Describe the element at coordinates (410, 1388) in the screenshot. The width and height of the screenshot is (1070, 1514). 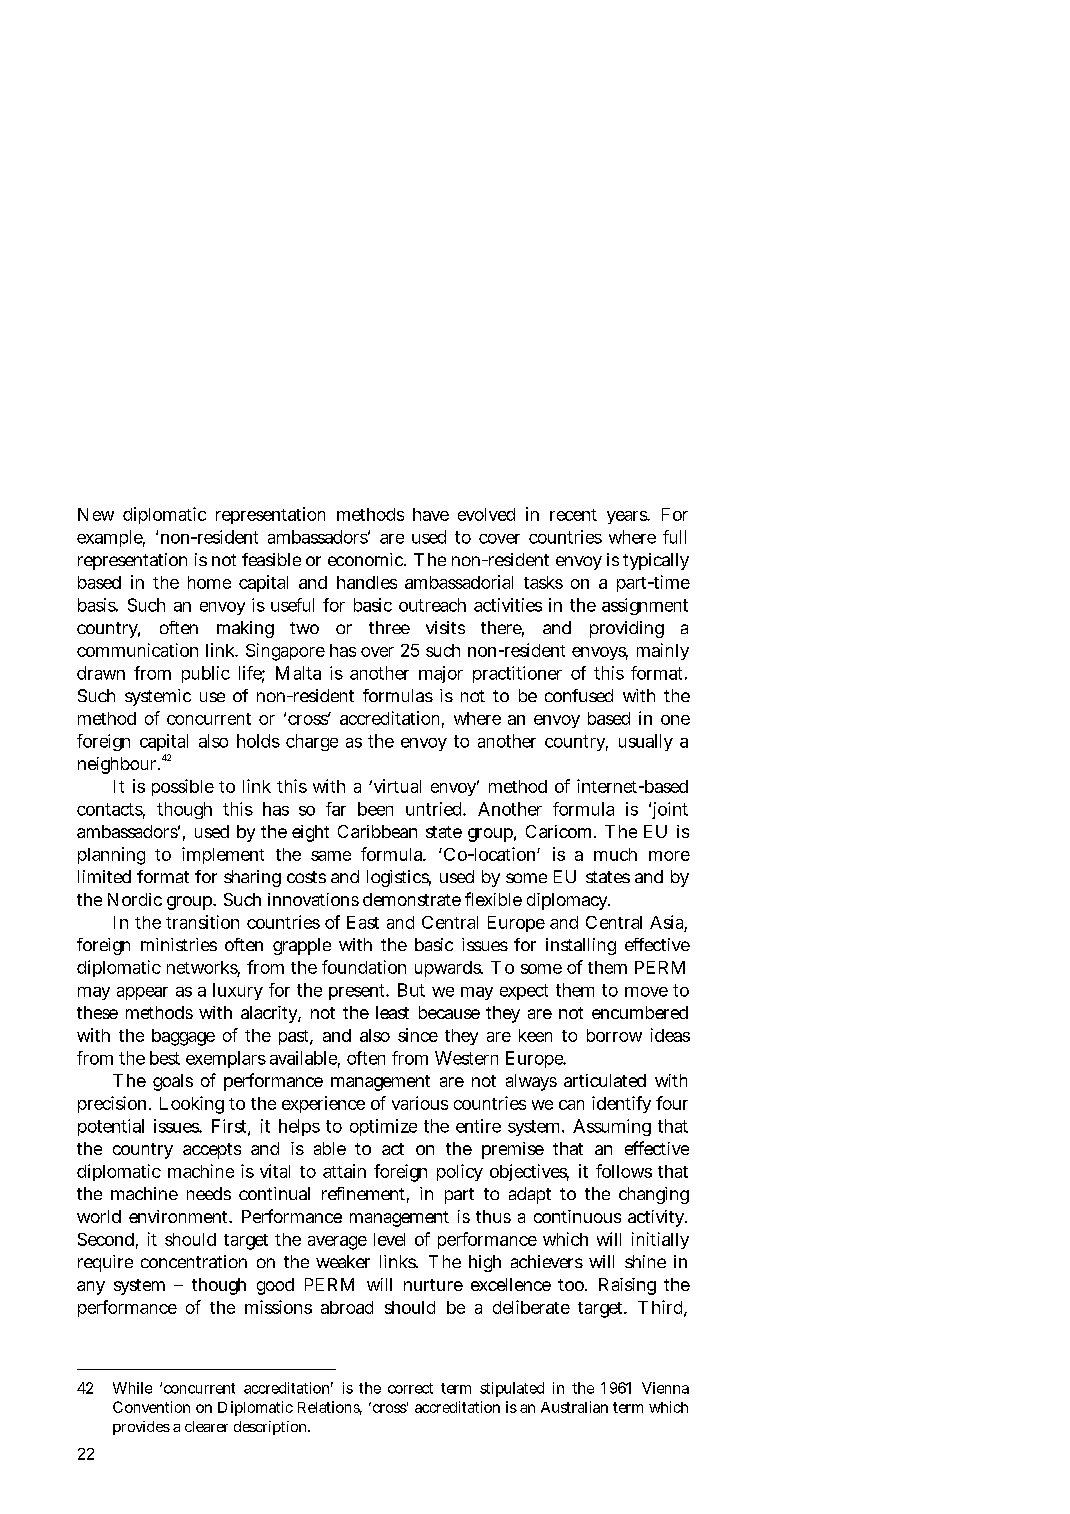
I see `correct` at that location.
